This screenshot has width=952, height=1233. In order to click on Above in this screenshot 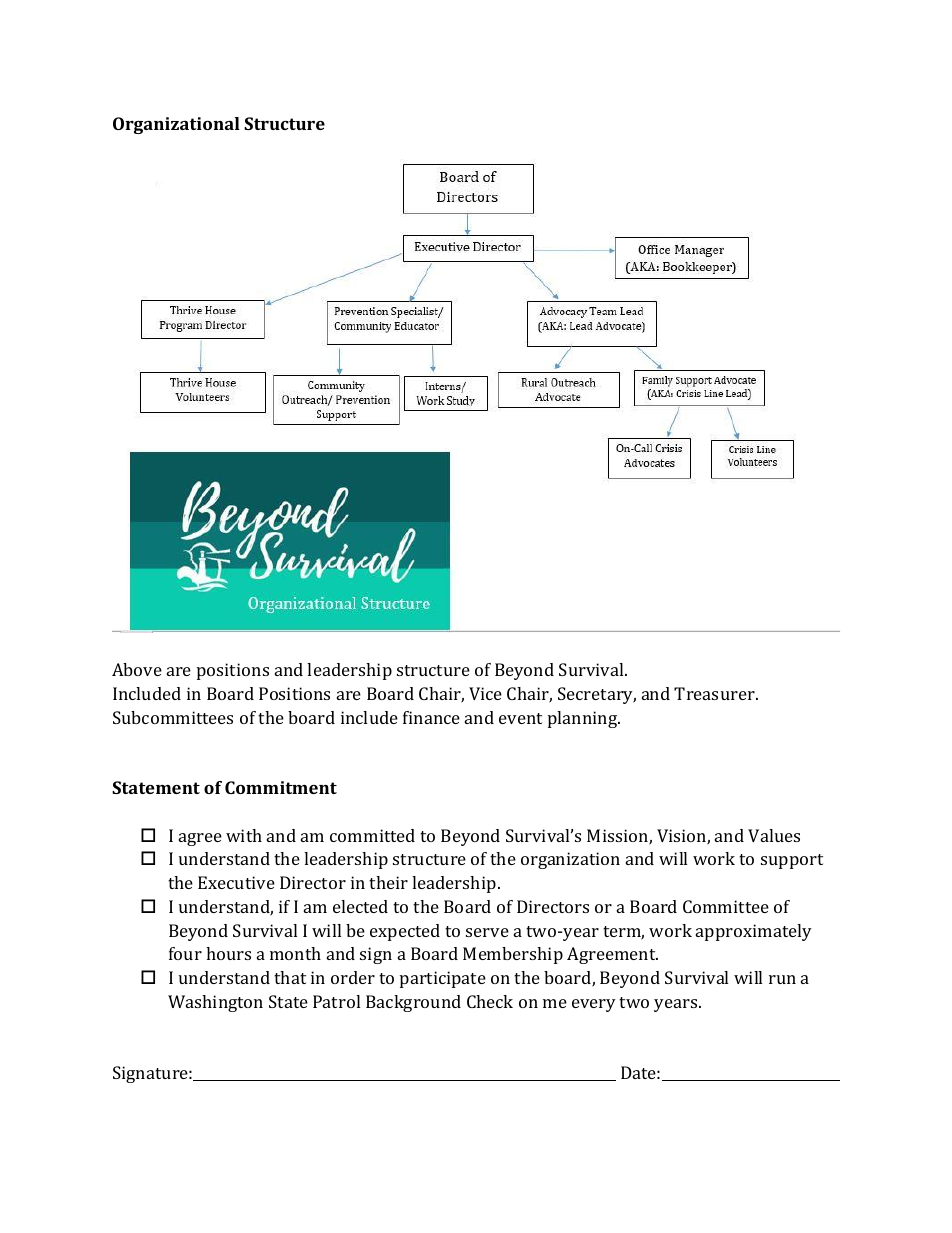, I will do `click(137, 669)`.
